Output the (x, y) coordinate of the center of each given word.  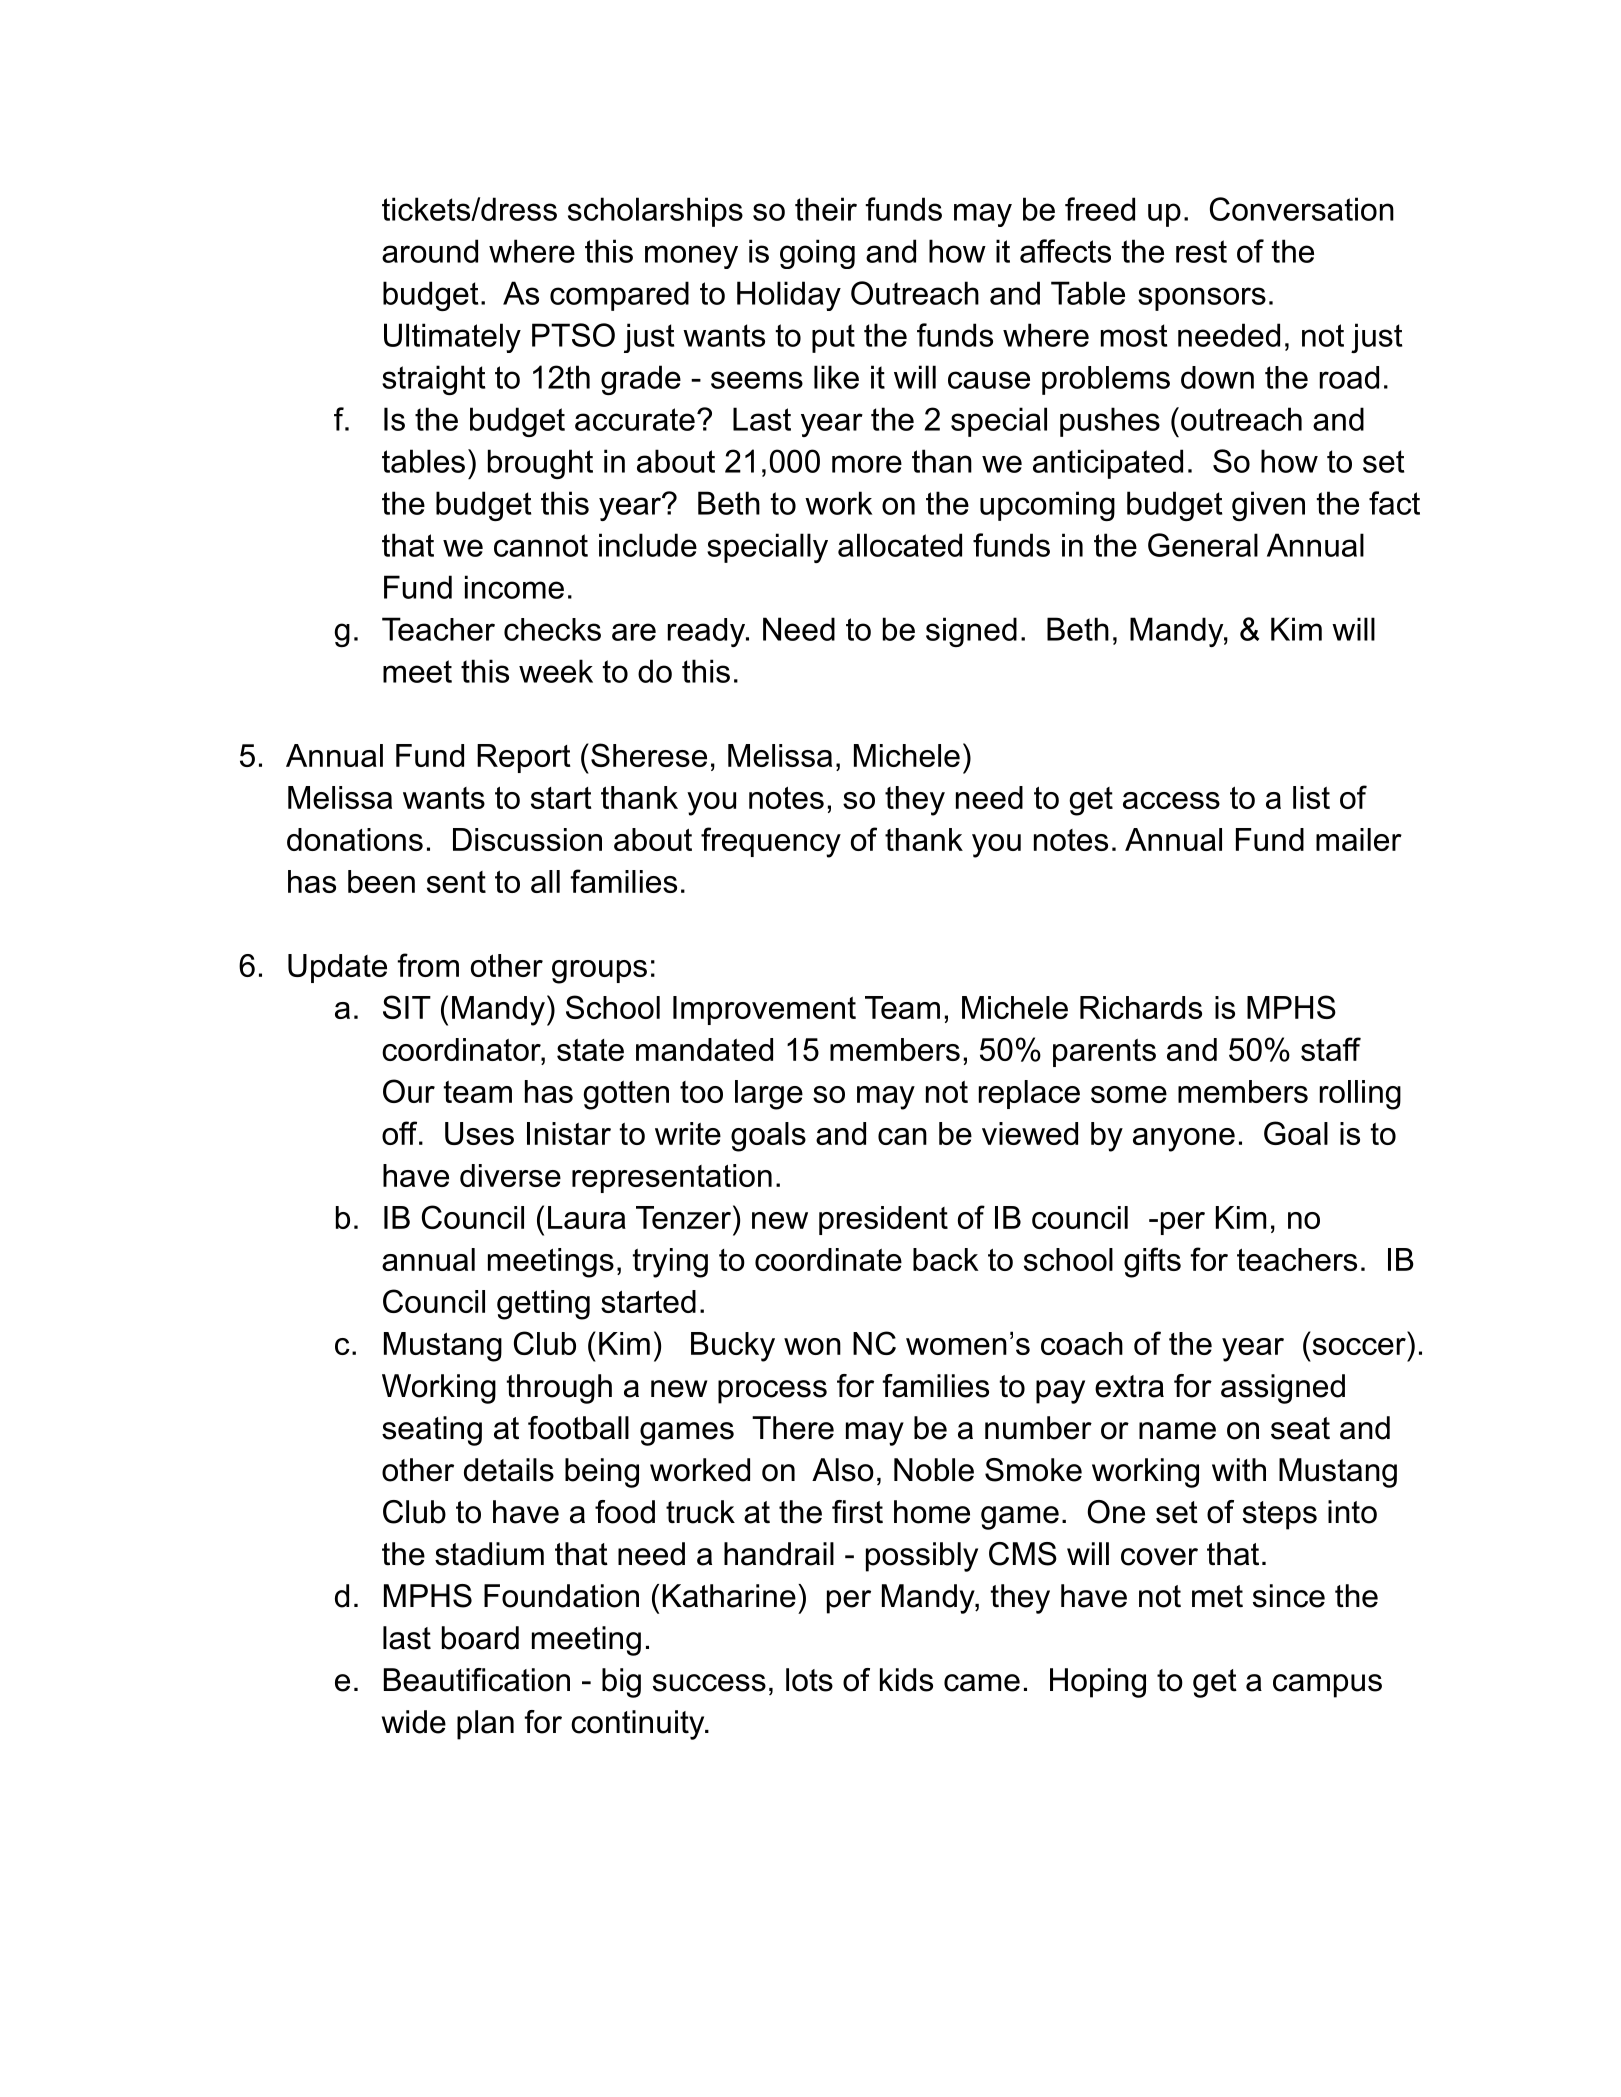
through (559, 1389)
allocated (900, 545)
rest (1201, 251)
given (1268, 506)
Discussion (527, 839)
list (1311, 797)
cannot (541, 545)
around (430, 251)
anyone (1184, 1140)
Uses (479, 1133)
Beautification (477, 1680)
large (769, 1095)
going (817, 254)
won (812, 1346)
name (1177, 1431)
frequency (771, 842)
